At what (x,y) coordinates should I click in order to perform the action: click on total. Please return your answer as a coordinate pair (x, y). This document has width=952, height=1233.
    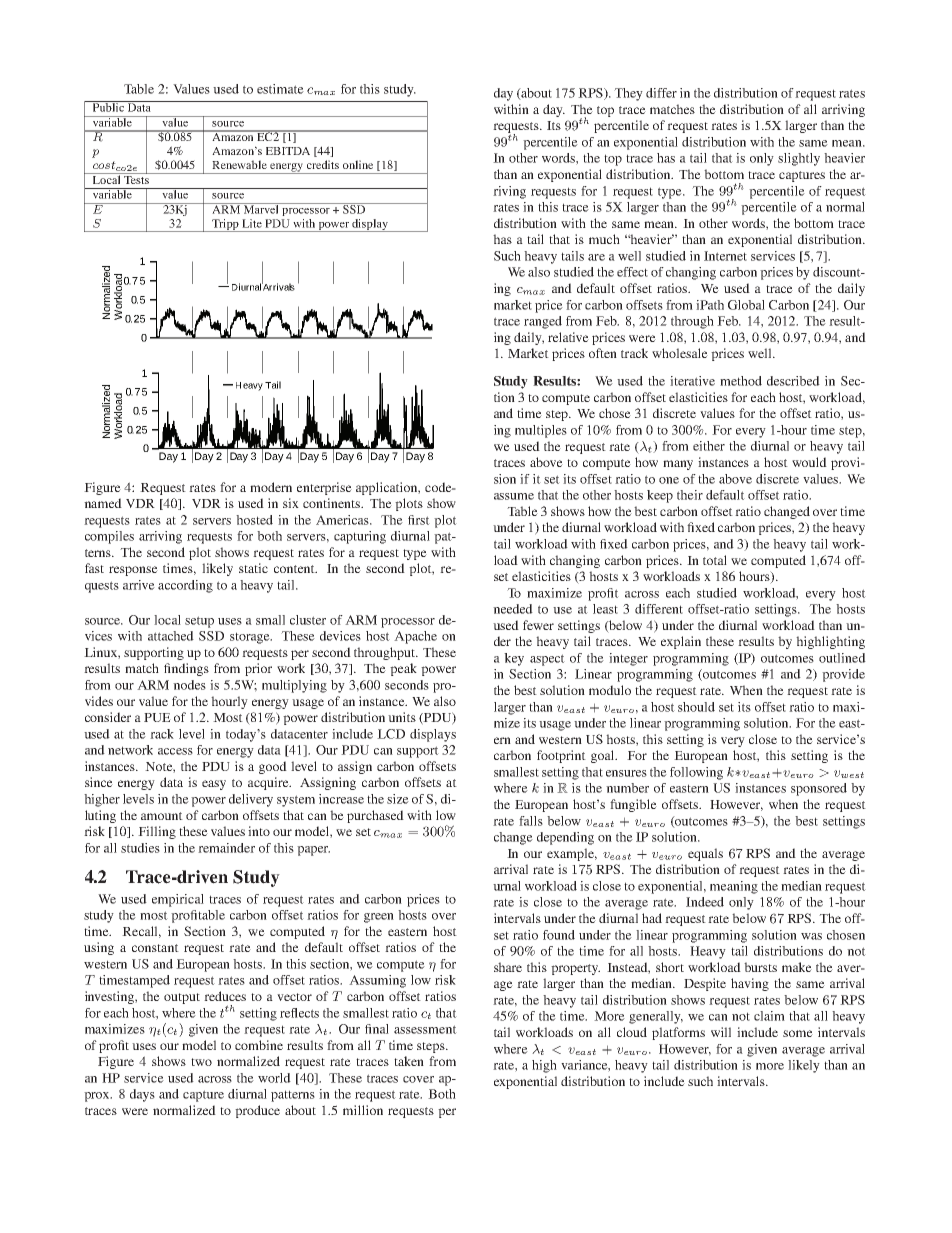
    Looking at the image, I should click on (715, 560).
